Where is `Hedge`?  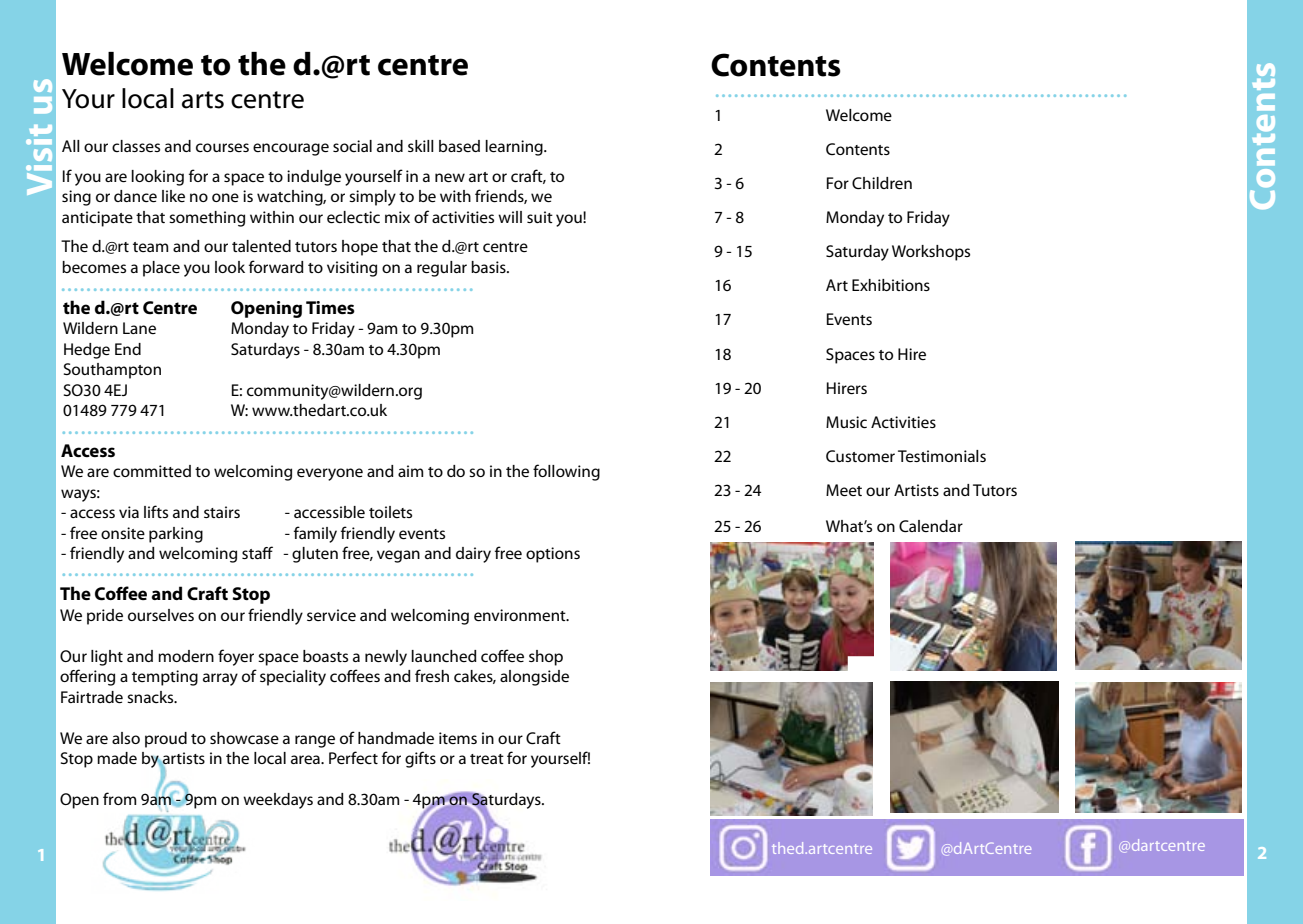 Hedge is located at coordinates (87, 351).
